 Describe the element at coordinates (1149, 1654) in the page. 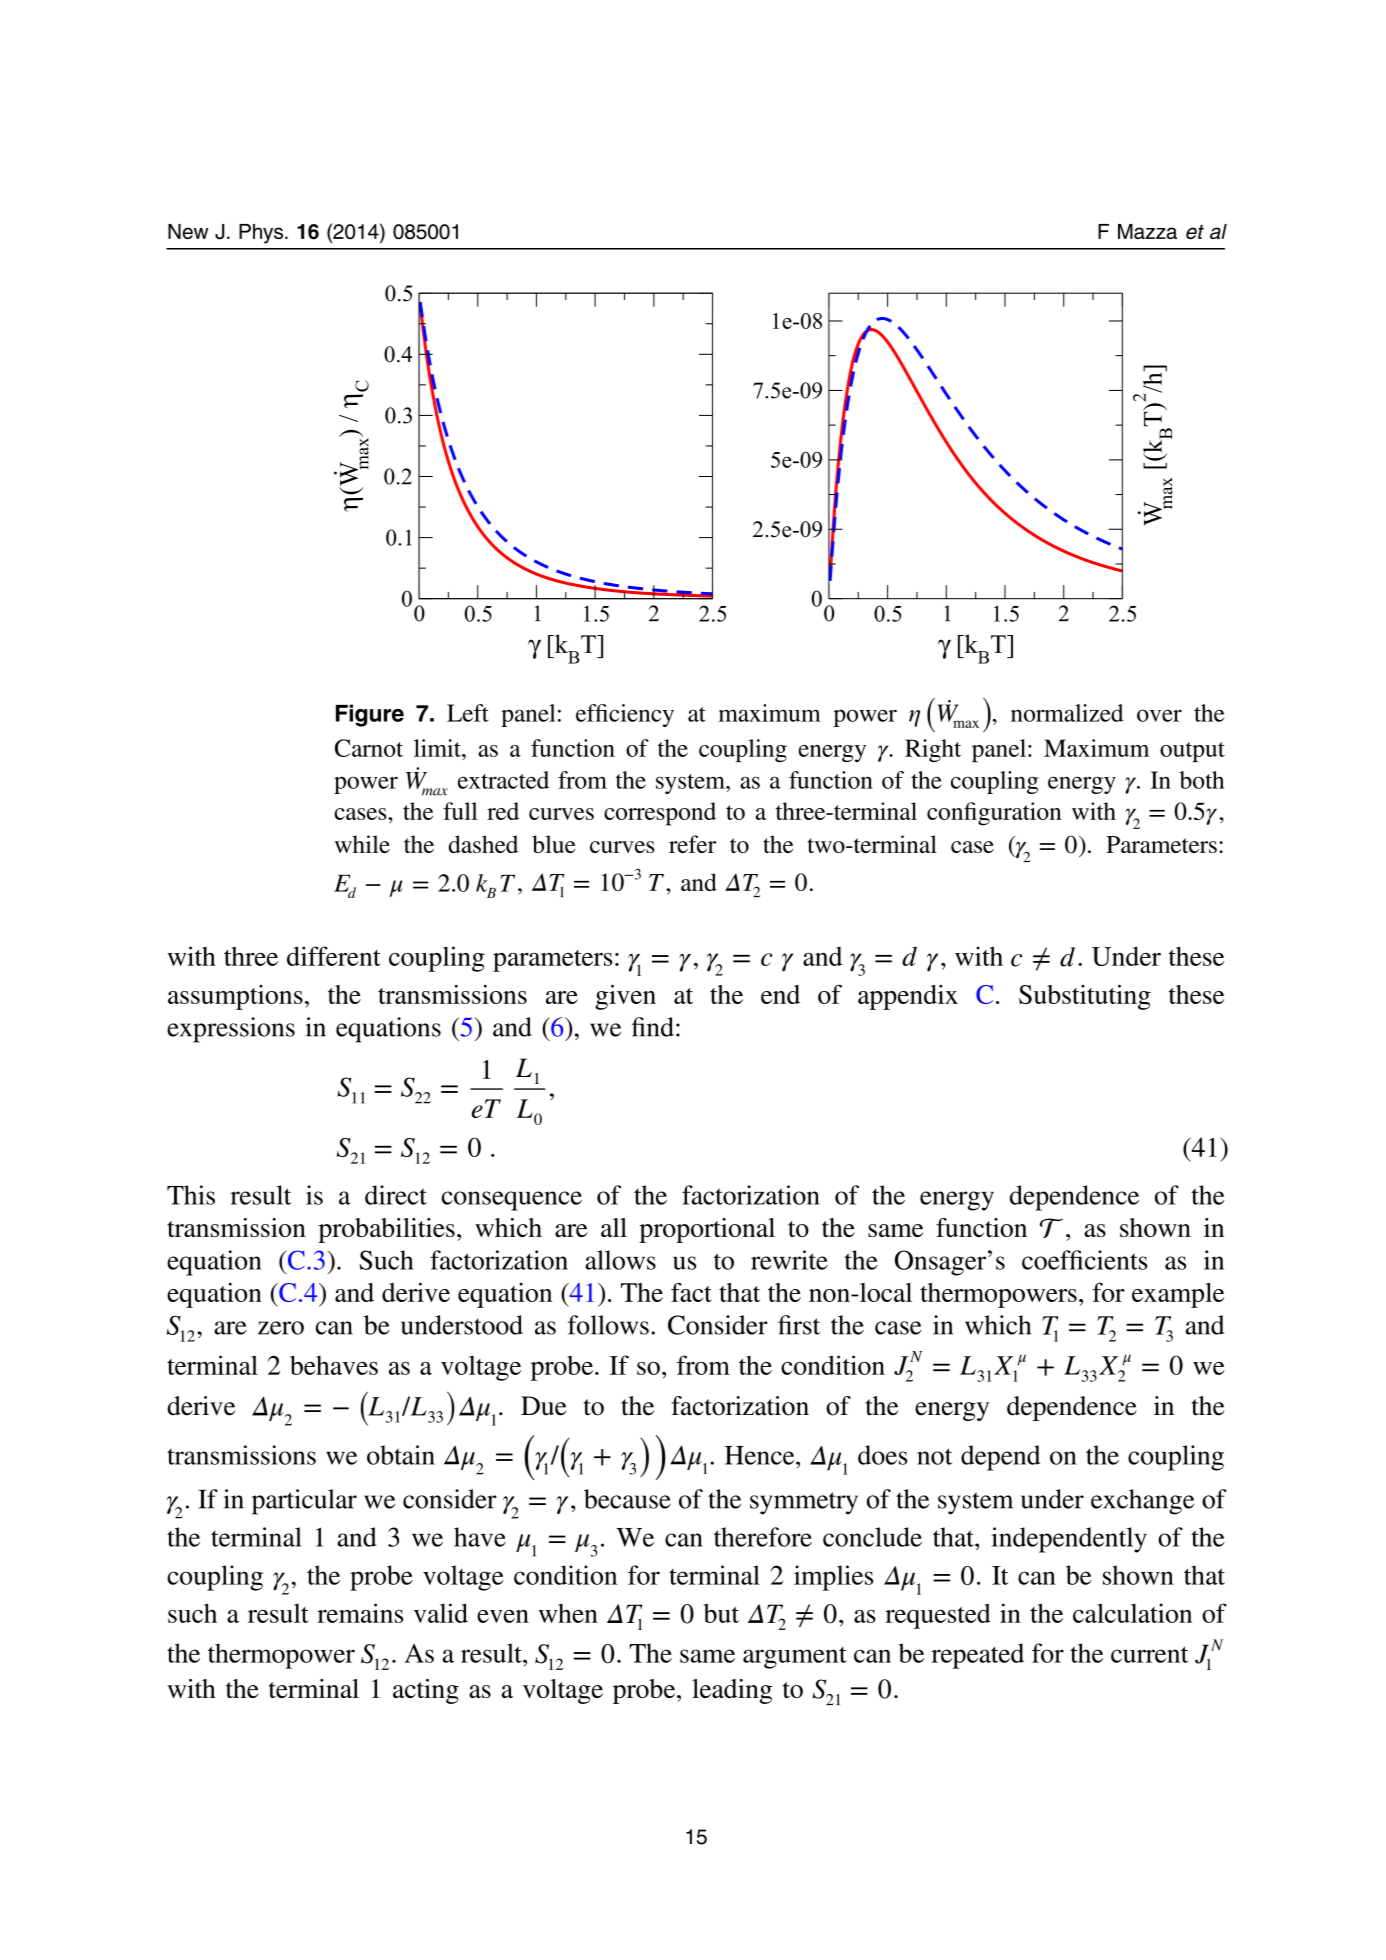

I see `current` at that location.
